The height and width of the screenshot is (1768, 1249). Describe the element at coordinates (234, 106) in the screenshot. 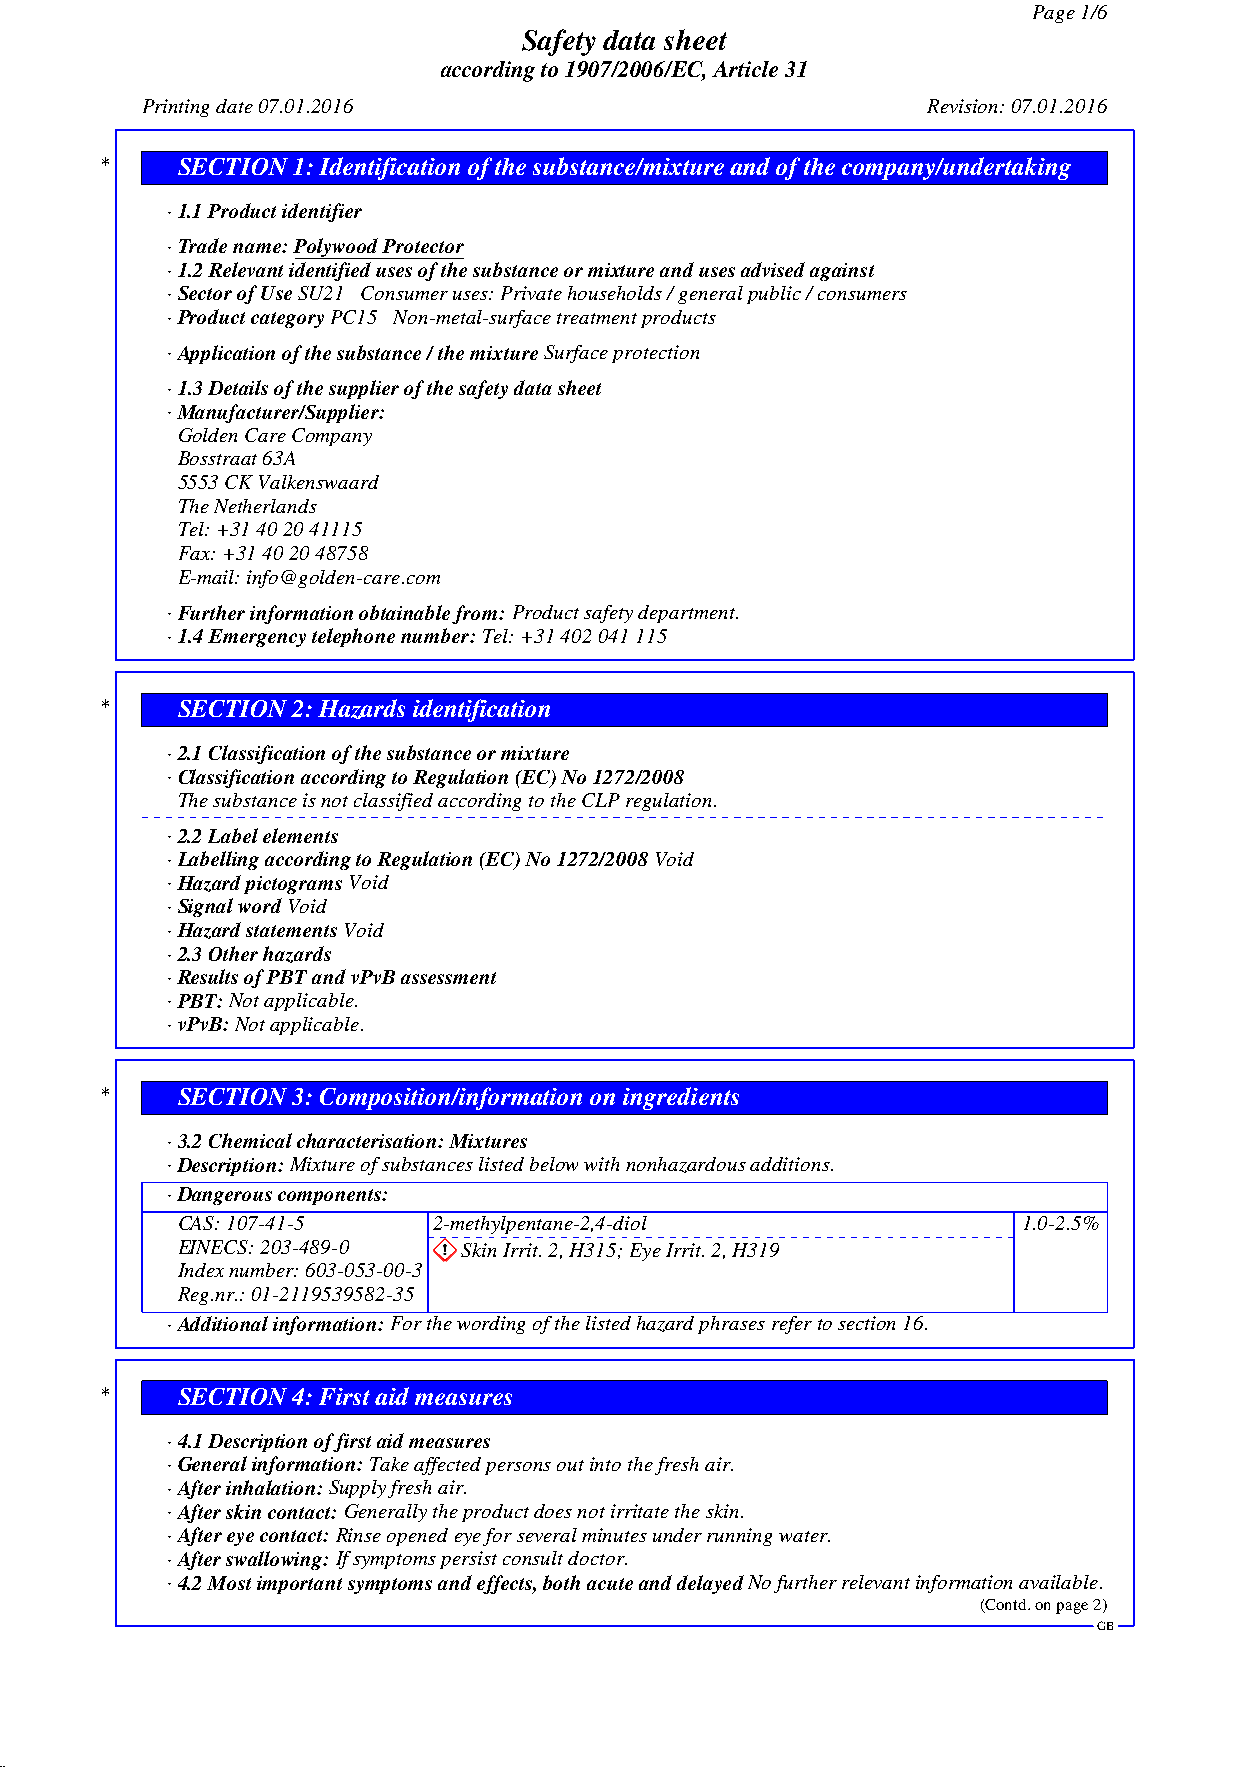

I see `date` at that location.
